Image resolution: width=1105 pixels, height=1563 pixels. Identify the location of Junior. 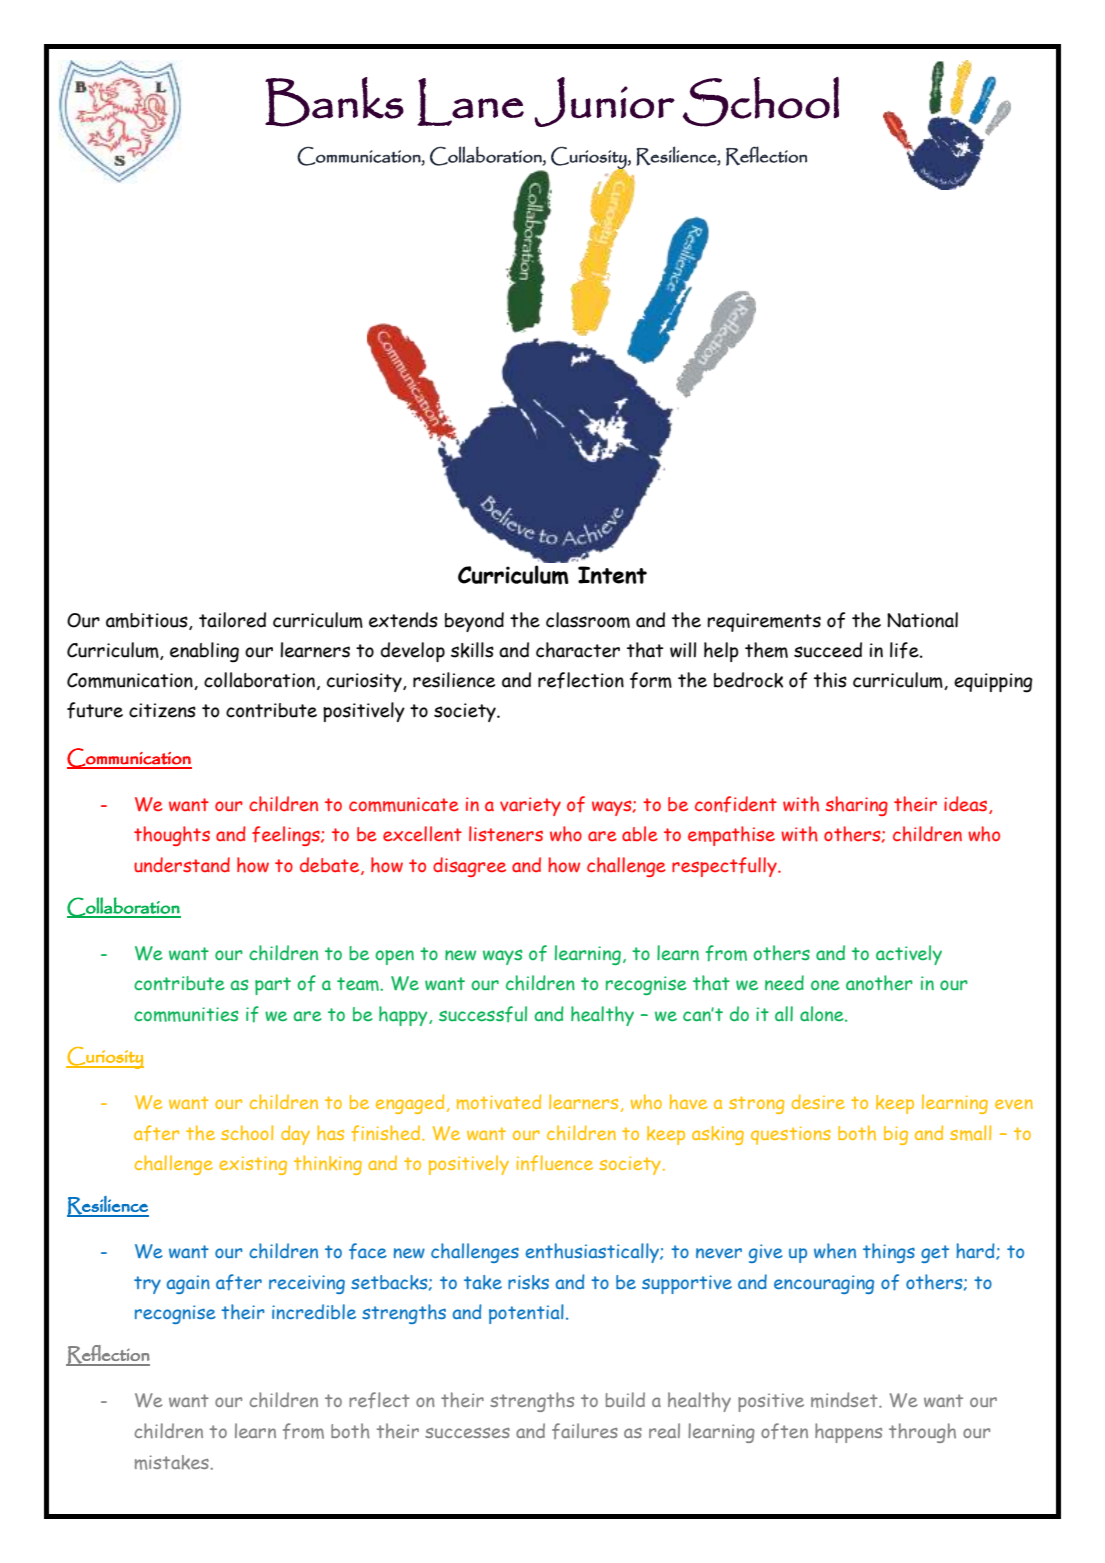
(605, 102).
